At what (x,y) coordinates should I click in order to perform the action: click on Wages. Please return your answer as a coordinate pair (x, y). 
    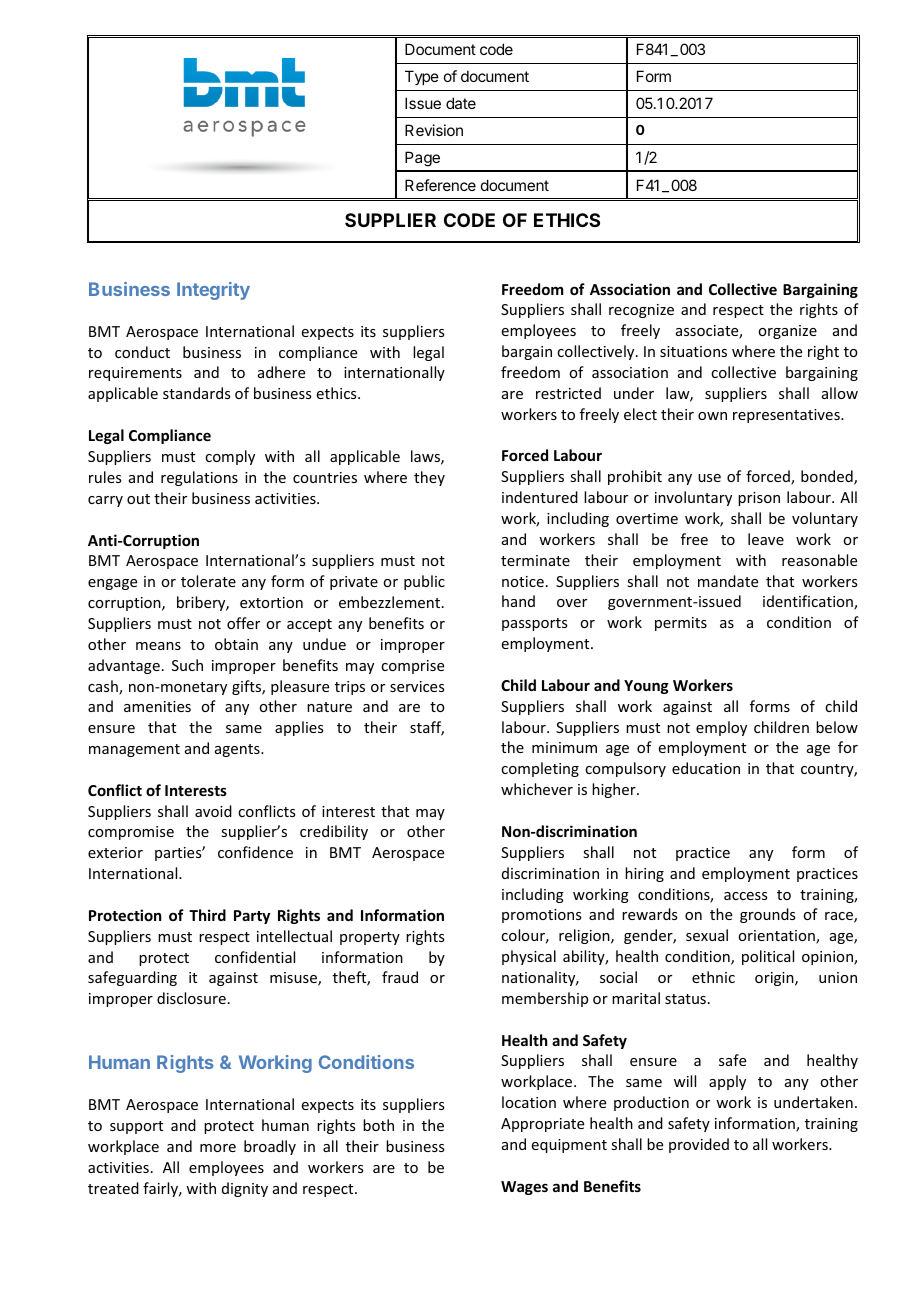
    Looking at the image, I should click on (524, 1188).
